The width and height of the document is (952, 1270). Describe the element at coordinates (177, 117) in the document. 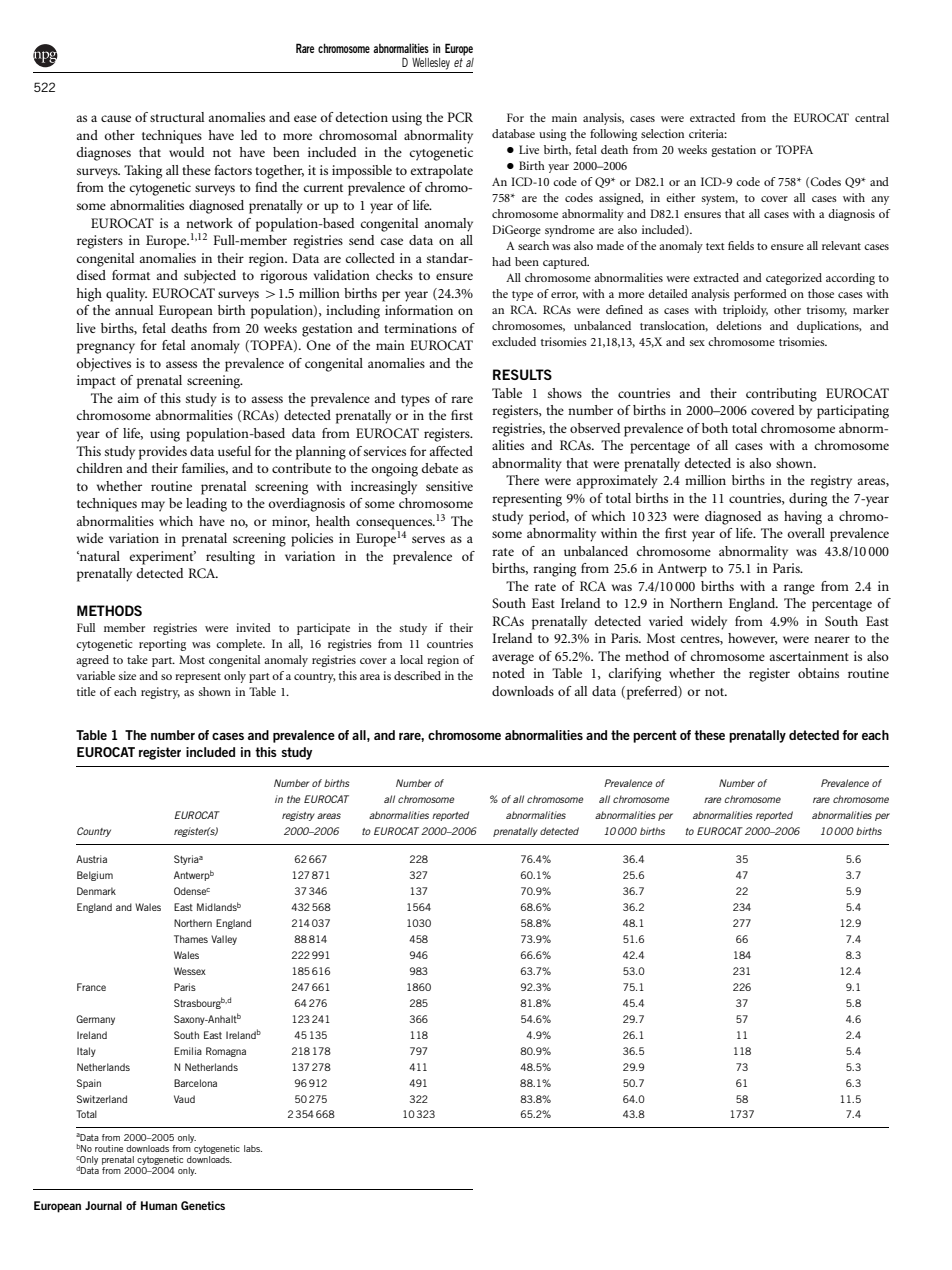

I see `structural` at that location.
